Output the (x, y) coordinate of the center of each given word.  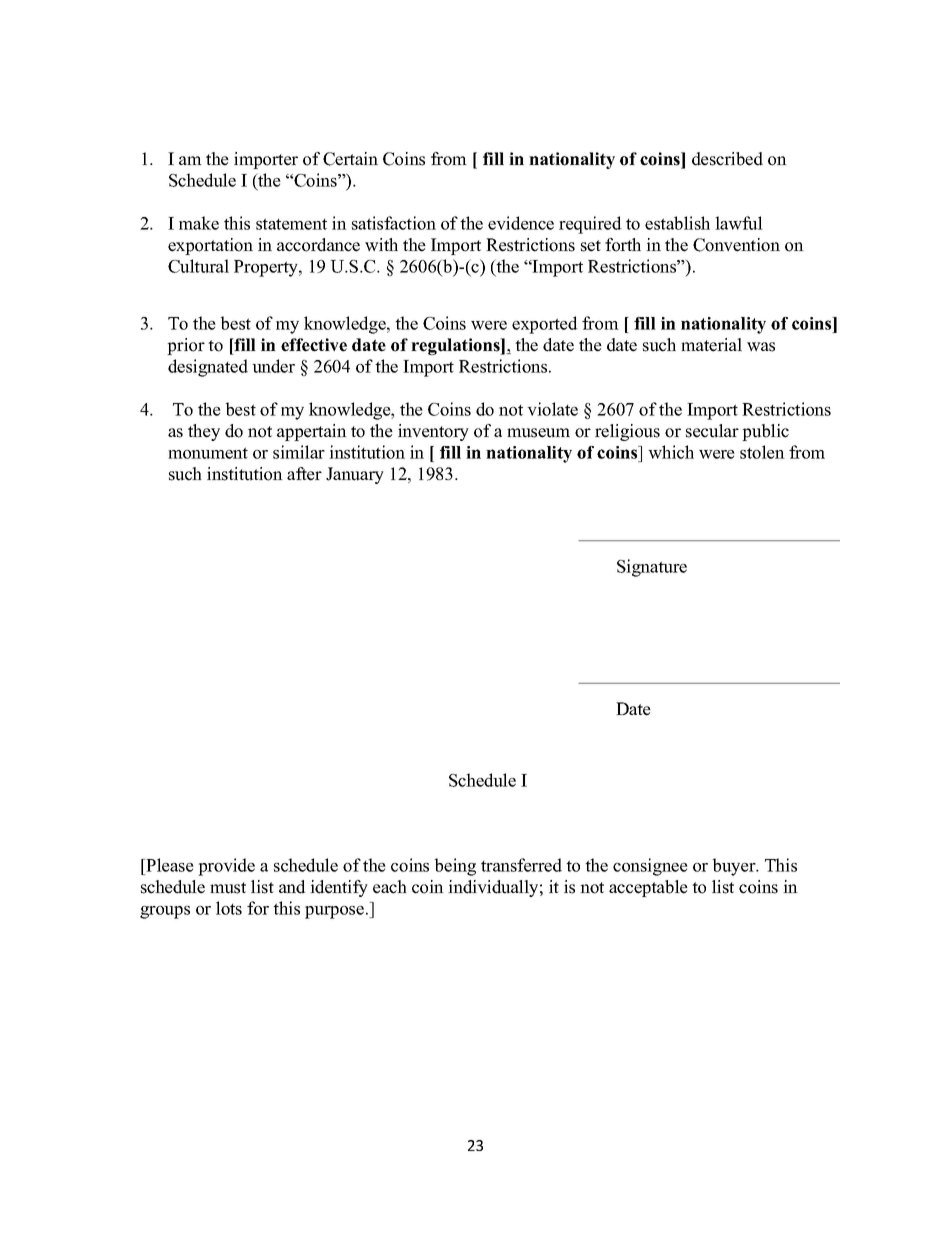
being (455, 867)
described (727, 159)
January (355, 475)
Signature (652, 568)
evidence (521, 223)
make (199, 223)
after (304, 474)
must (228, 888)
